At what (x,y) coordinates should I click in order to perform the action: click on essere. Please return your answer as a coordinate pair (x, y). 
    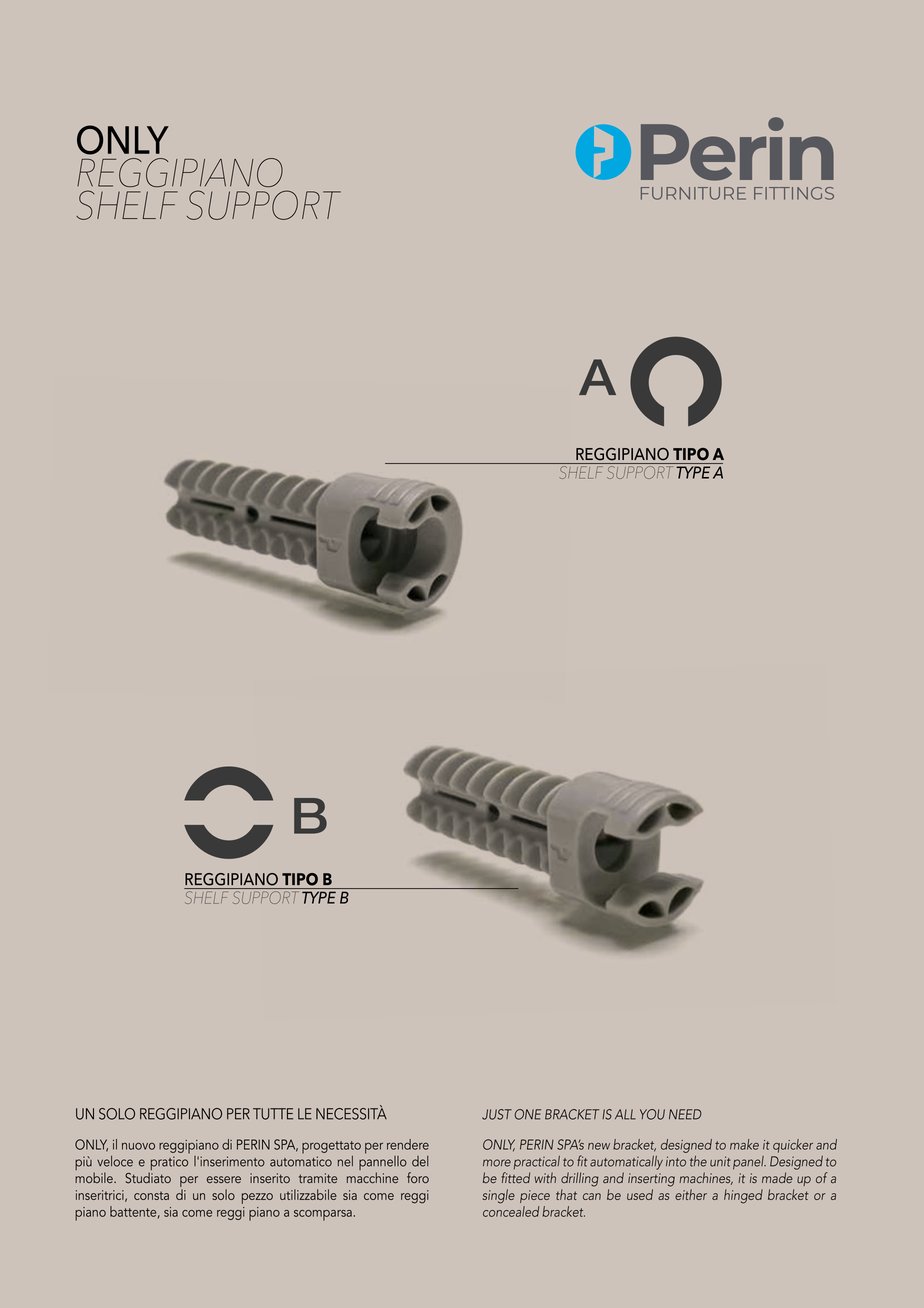
    Looking at the image, I should click on (224, 1179).
